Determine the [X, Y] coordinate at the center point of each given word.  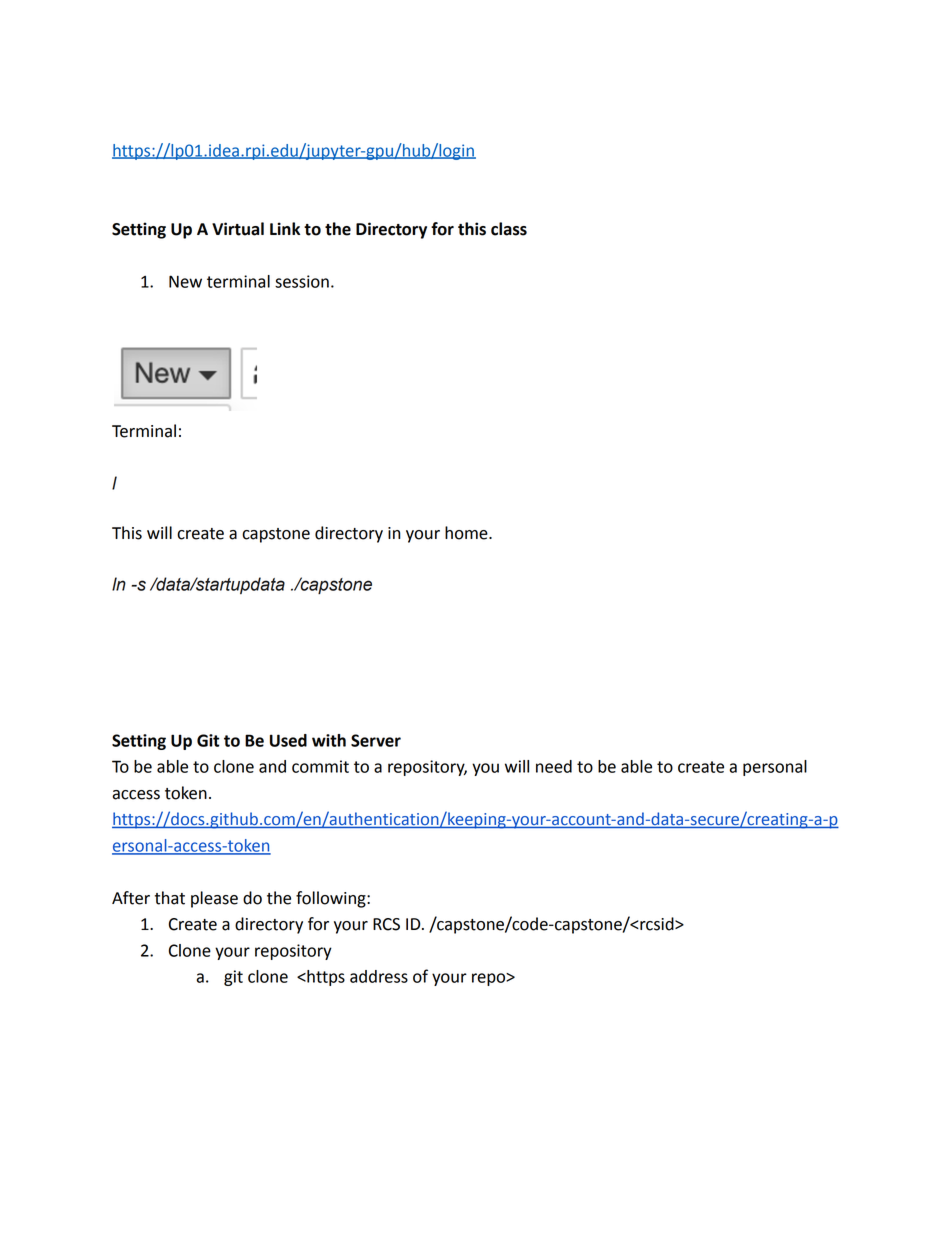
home [467, 533]
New [185, 281]
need [554, 766]
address [379, 976]
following [332, 899]
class [509, 229]
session [302, 281]
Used [288, 740]
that [170, 898]
